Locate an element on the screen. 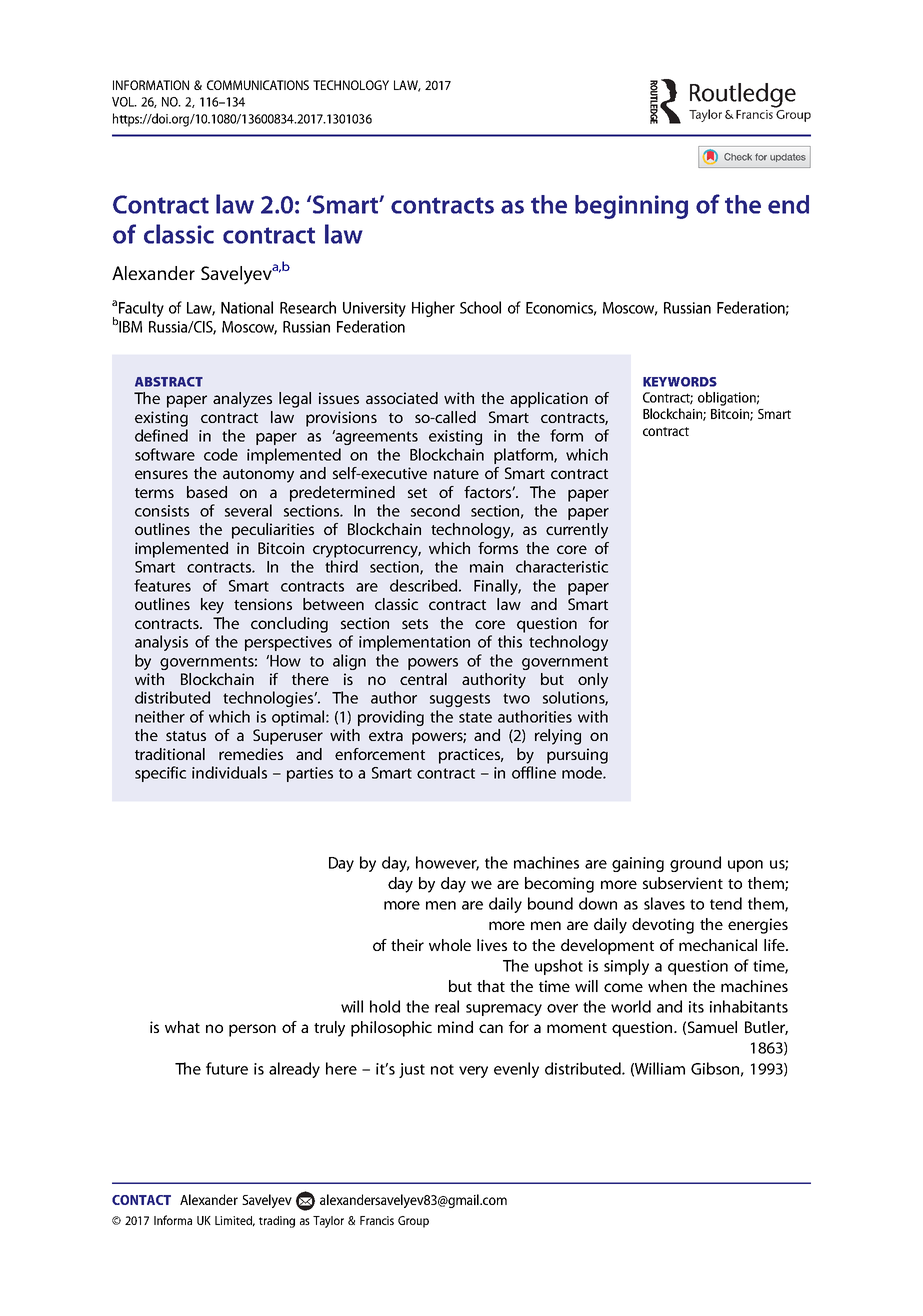 The width and height of the screenshot is (923, 1316). analysis is located at coordinates (161, 643).
